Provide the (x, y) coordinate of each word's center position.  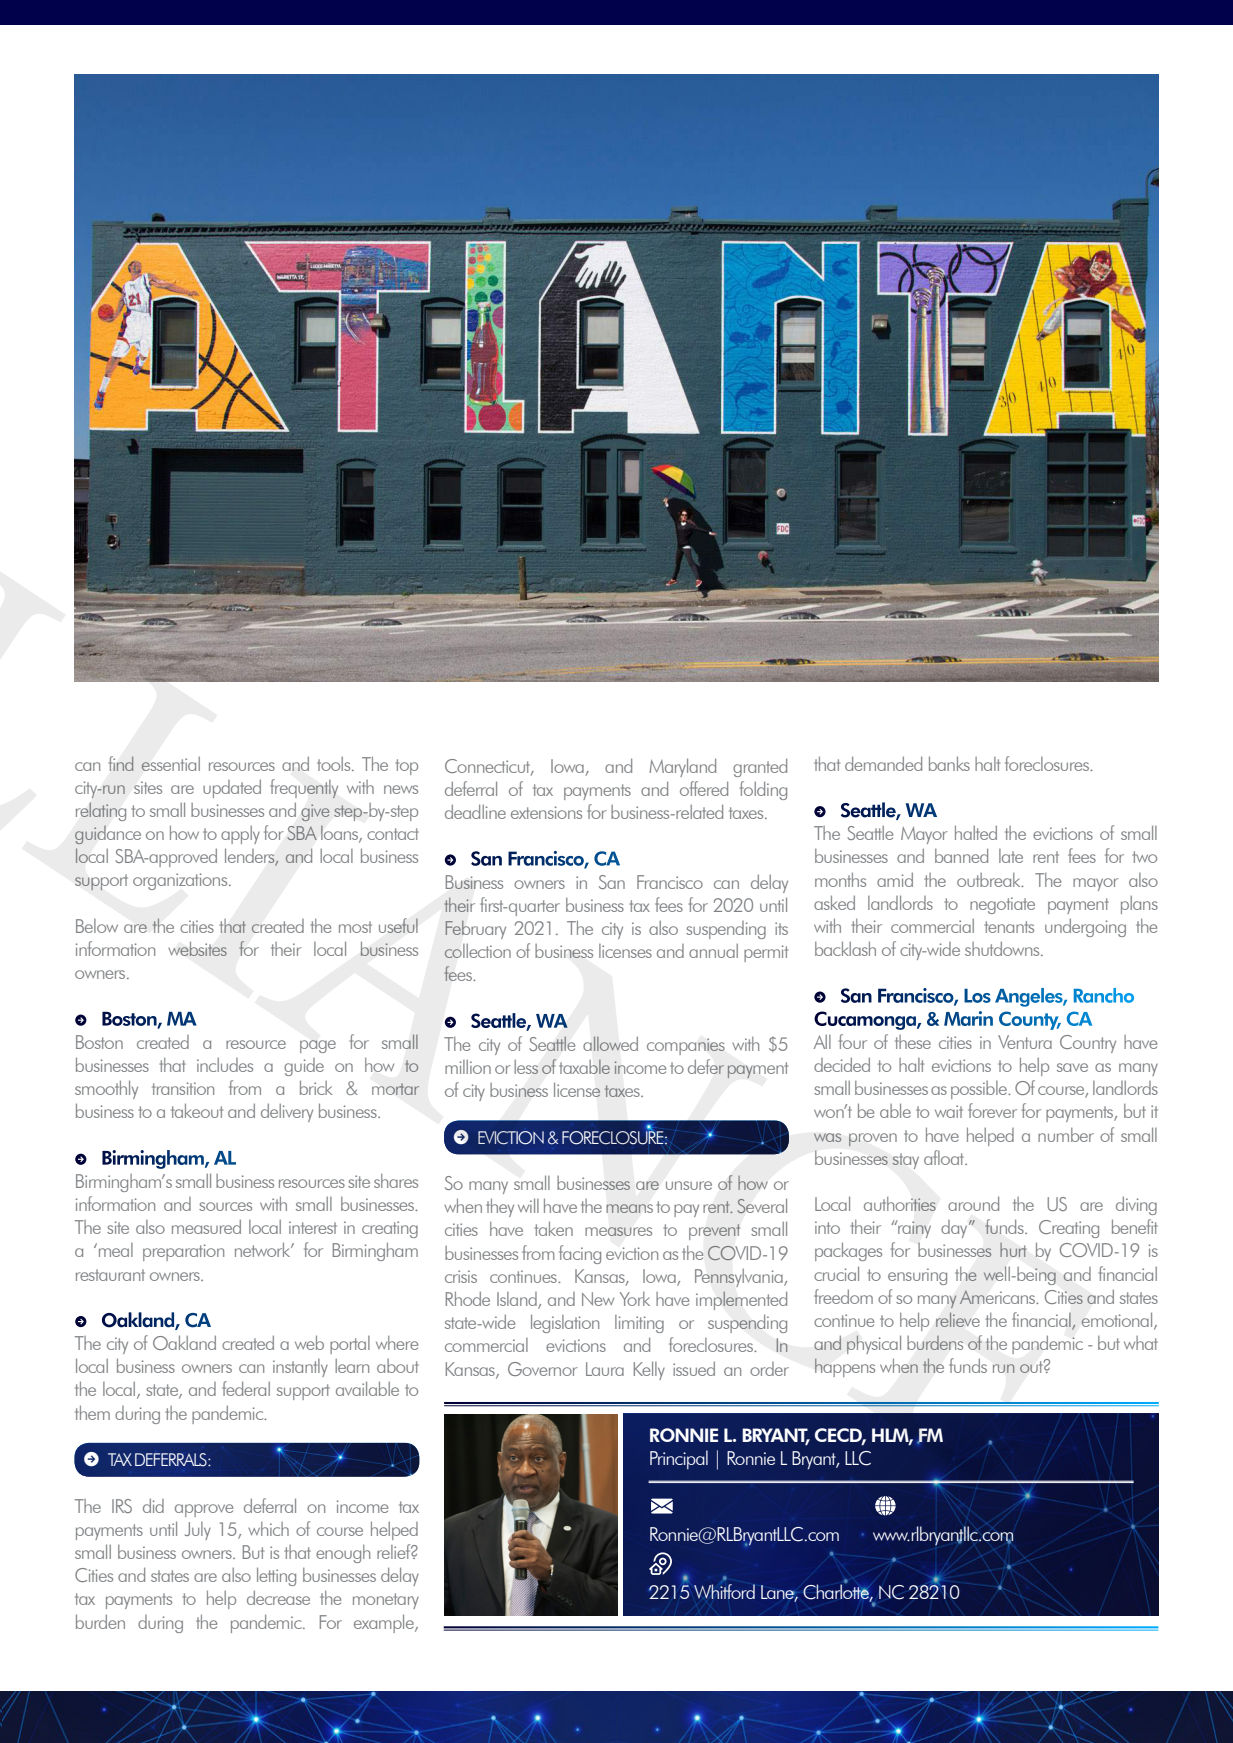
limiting (639, 1324)
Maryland (682, 767)
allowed (610, 1043)
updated (232, 789)
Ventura (1025, 1042)
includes (225, 1065)
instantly (300, 1368)
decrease (278, 1598)
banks (949, 763)
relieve (958, 1320)
